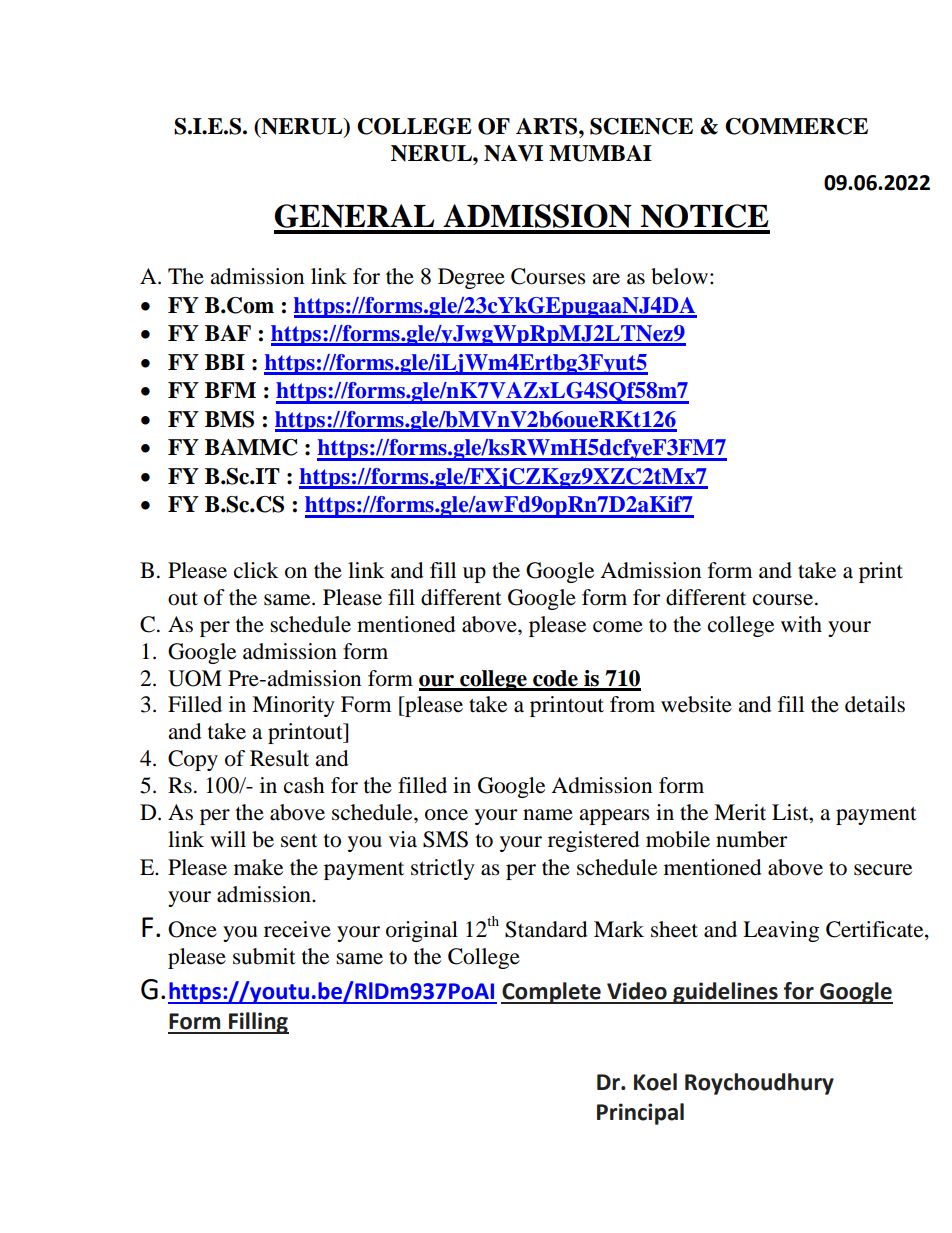  I want to click on with, so click(801, 624).
